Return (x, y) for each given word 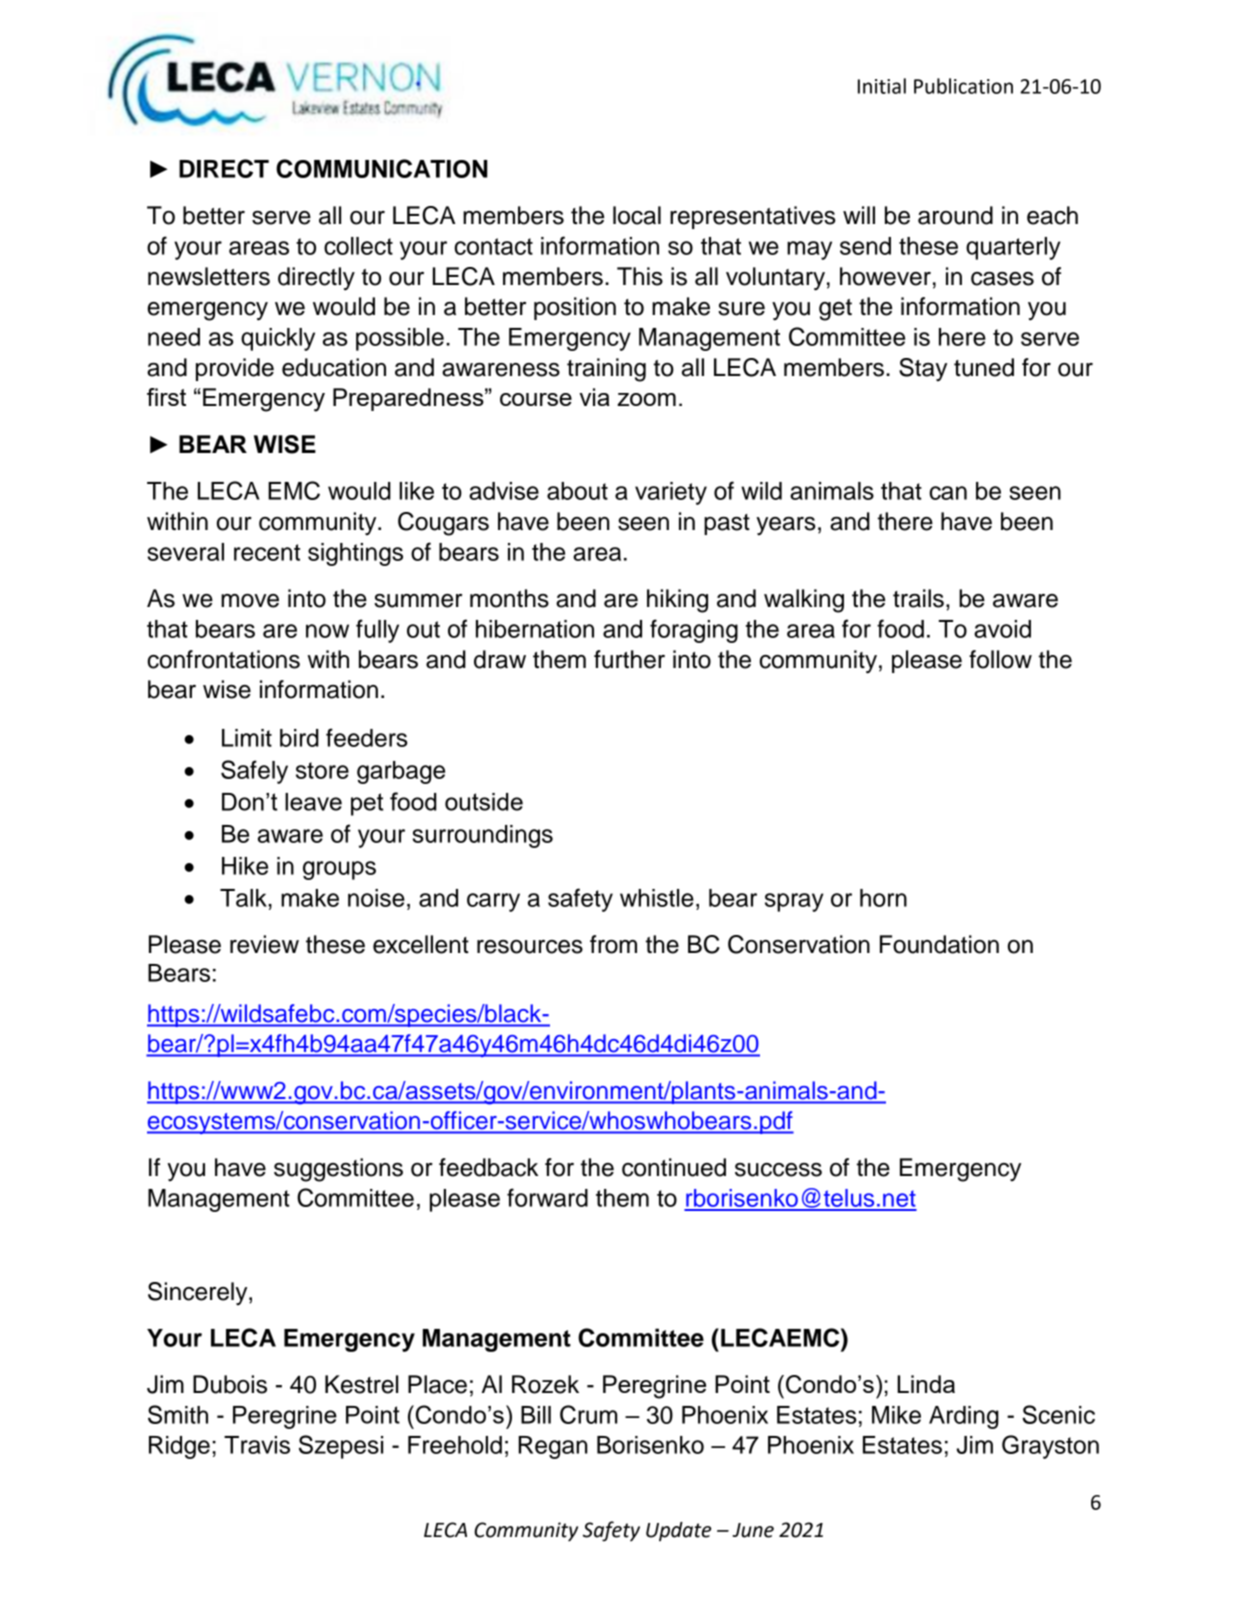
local (637, 215)
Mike (896, 1415)
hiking (677, 601)
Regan (553, 1447)
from (613, 944)
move (250, 601)
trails (918, 598)
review (264, 944)
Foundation (939, 944)
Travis (257, 1445)
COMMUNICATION (382, 168)
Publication (963, 86)
